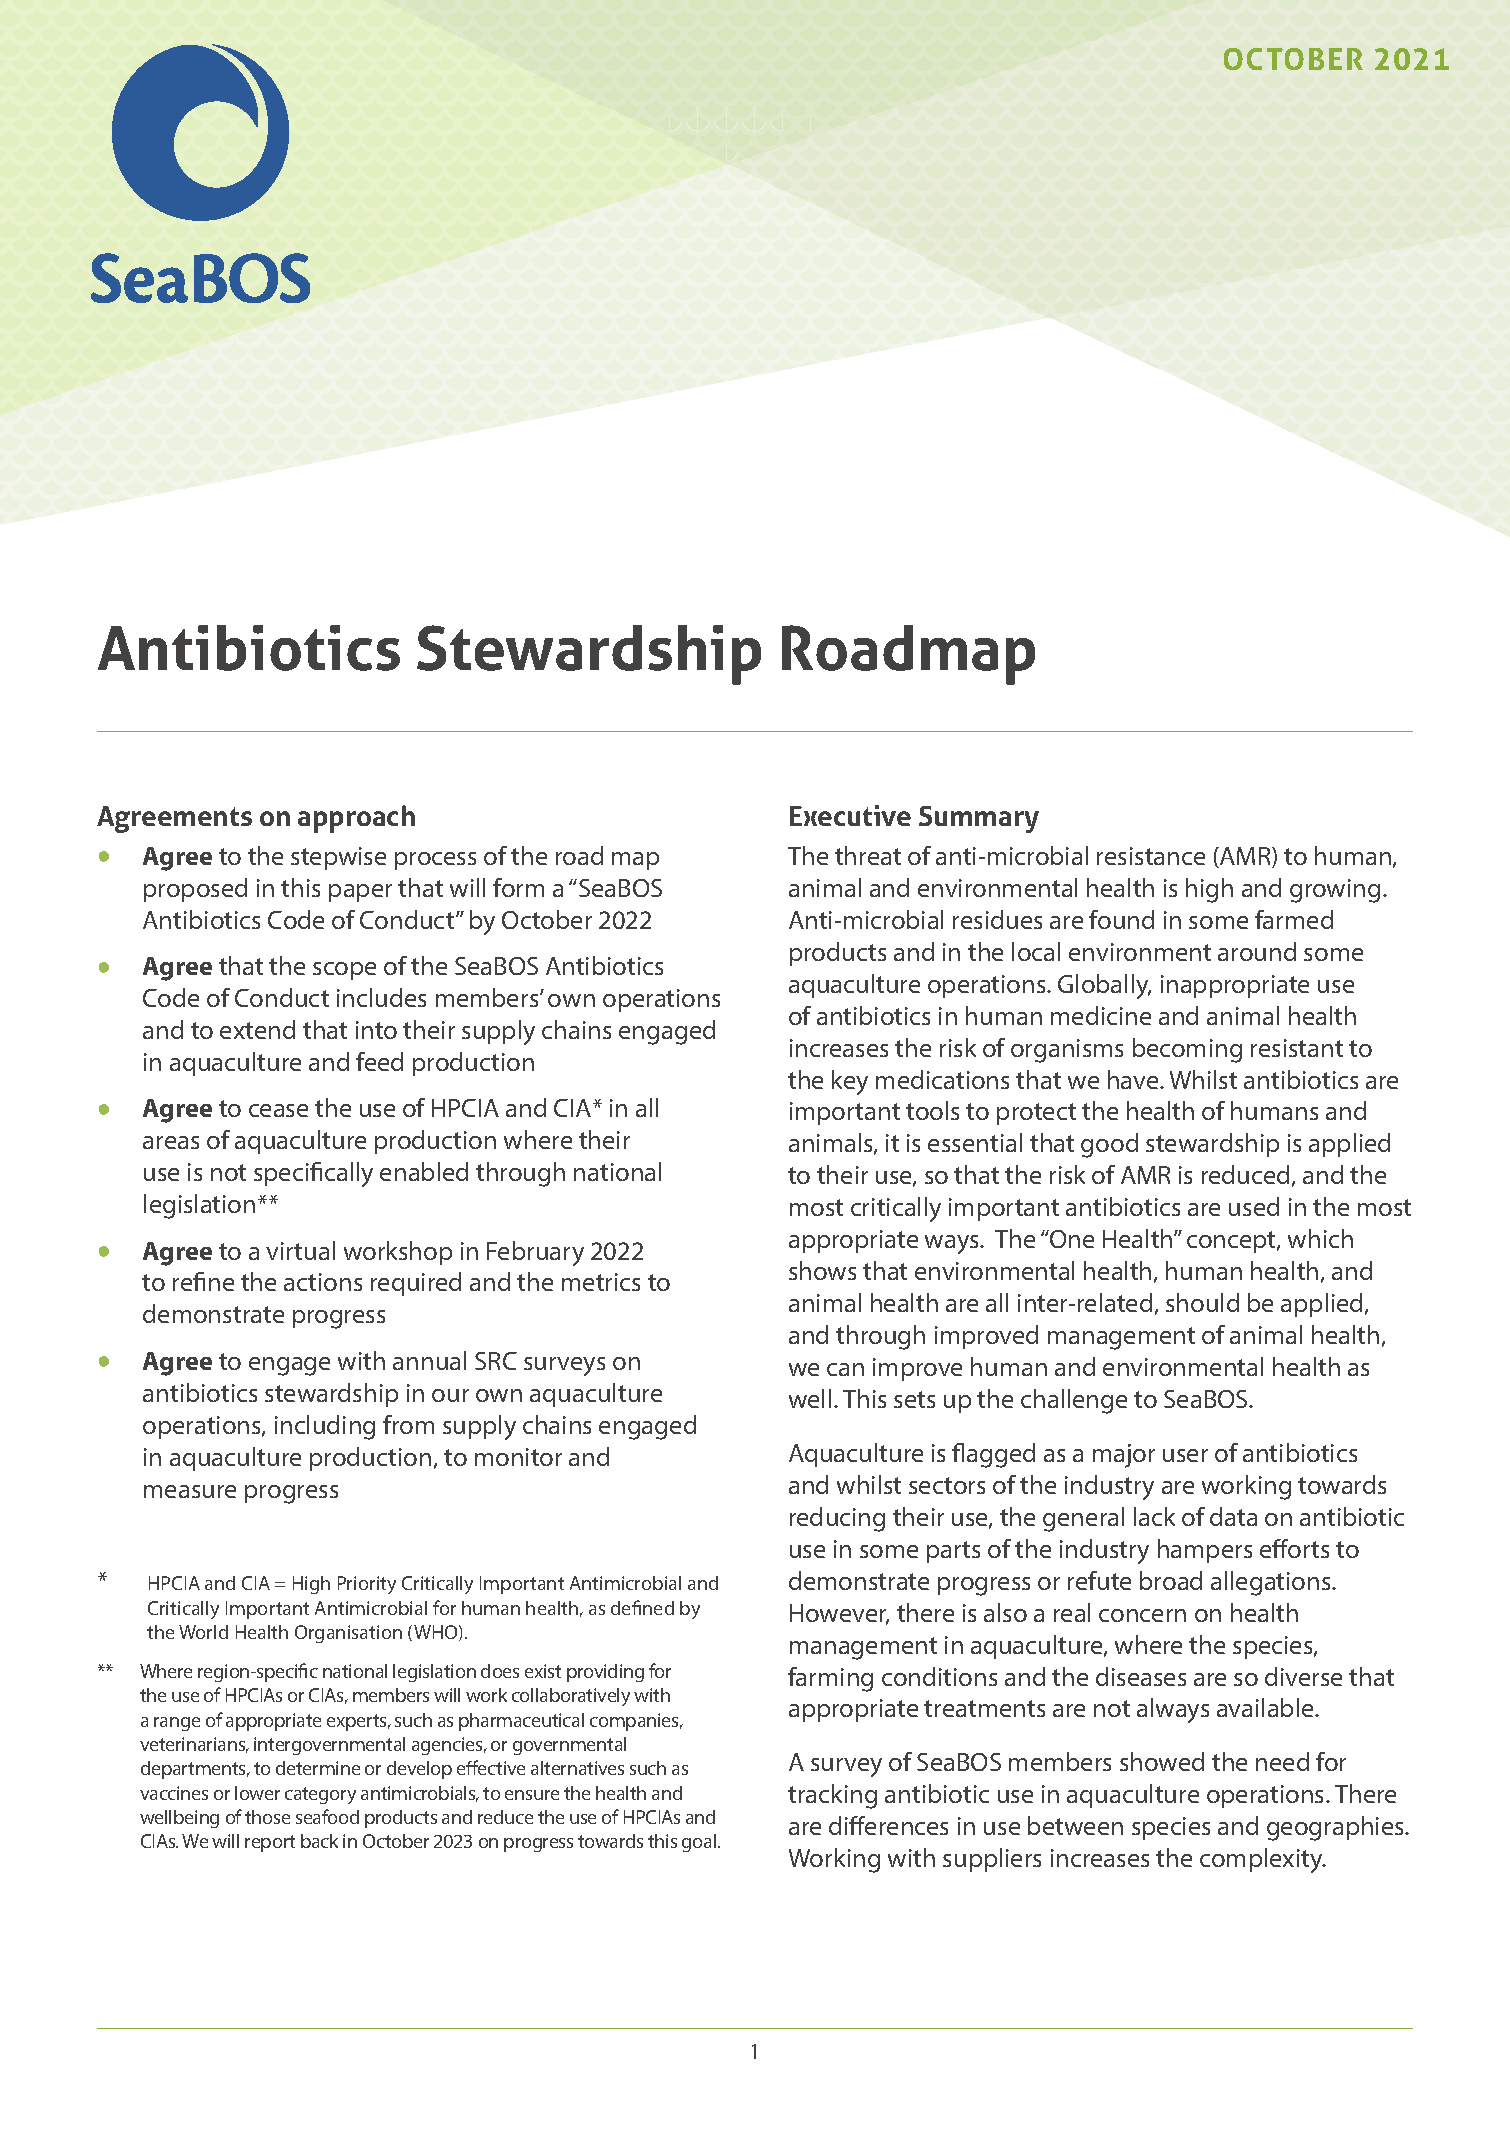  I want to click on should, so click(1202, 1302).
